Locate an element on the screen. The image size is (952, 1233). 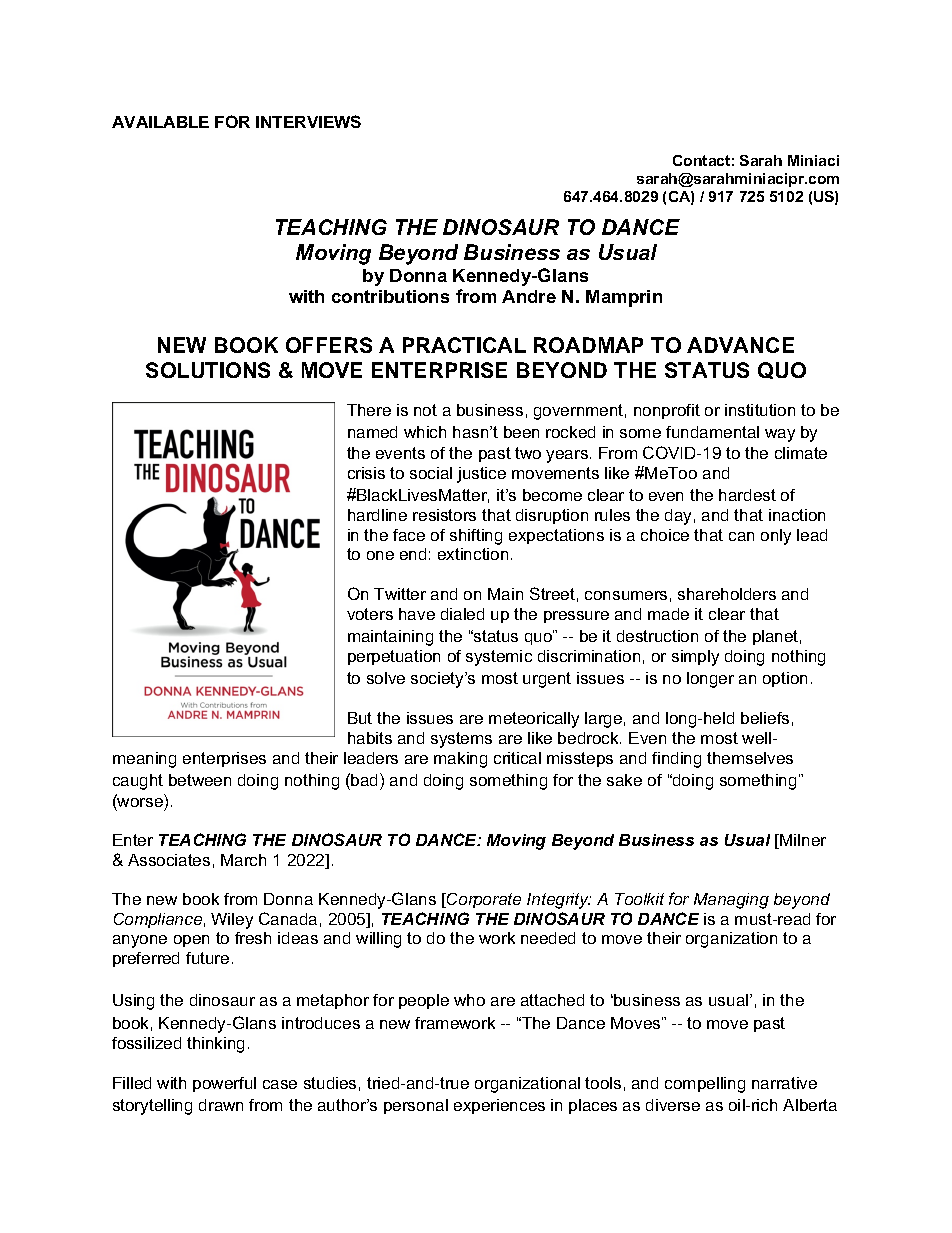
dialed is located at coordinates (462, 614).
